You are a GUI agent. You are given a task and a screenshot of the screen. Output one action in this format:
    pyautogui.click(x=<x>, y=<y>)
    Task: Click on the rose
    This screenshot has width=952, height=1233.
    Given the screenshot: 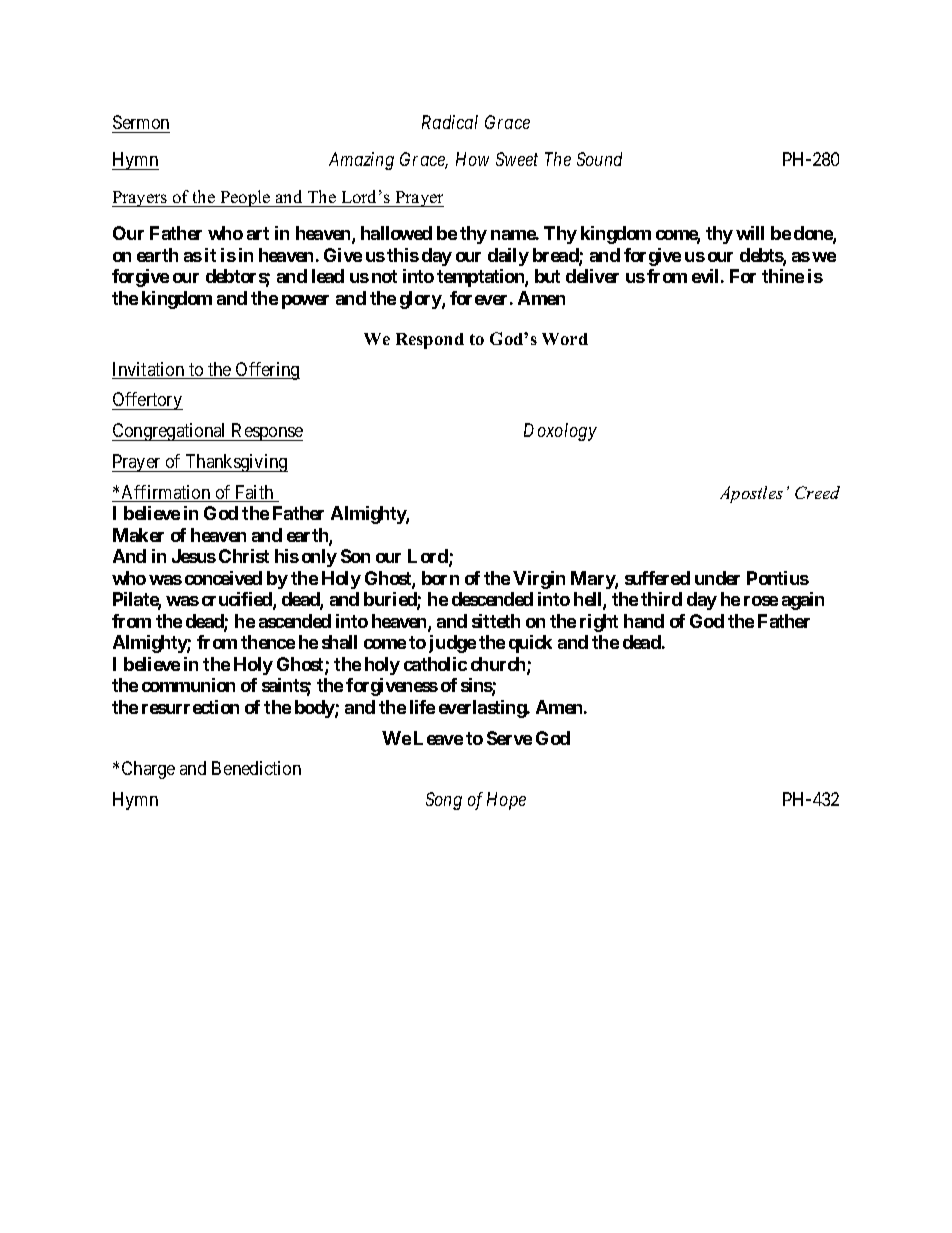 What is the action you would take?
    pyautogui.click(x=761, y=601)
